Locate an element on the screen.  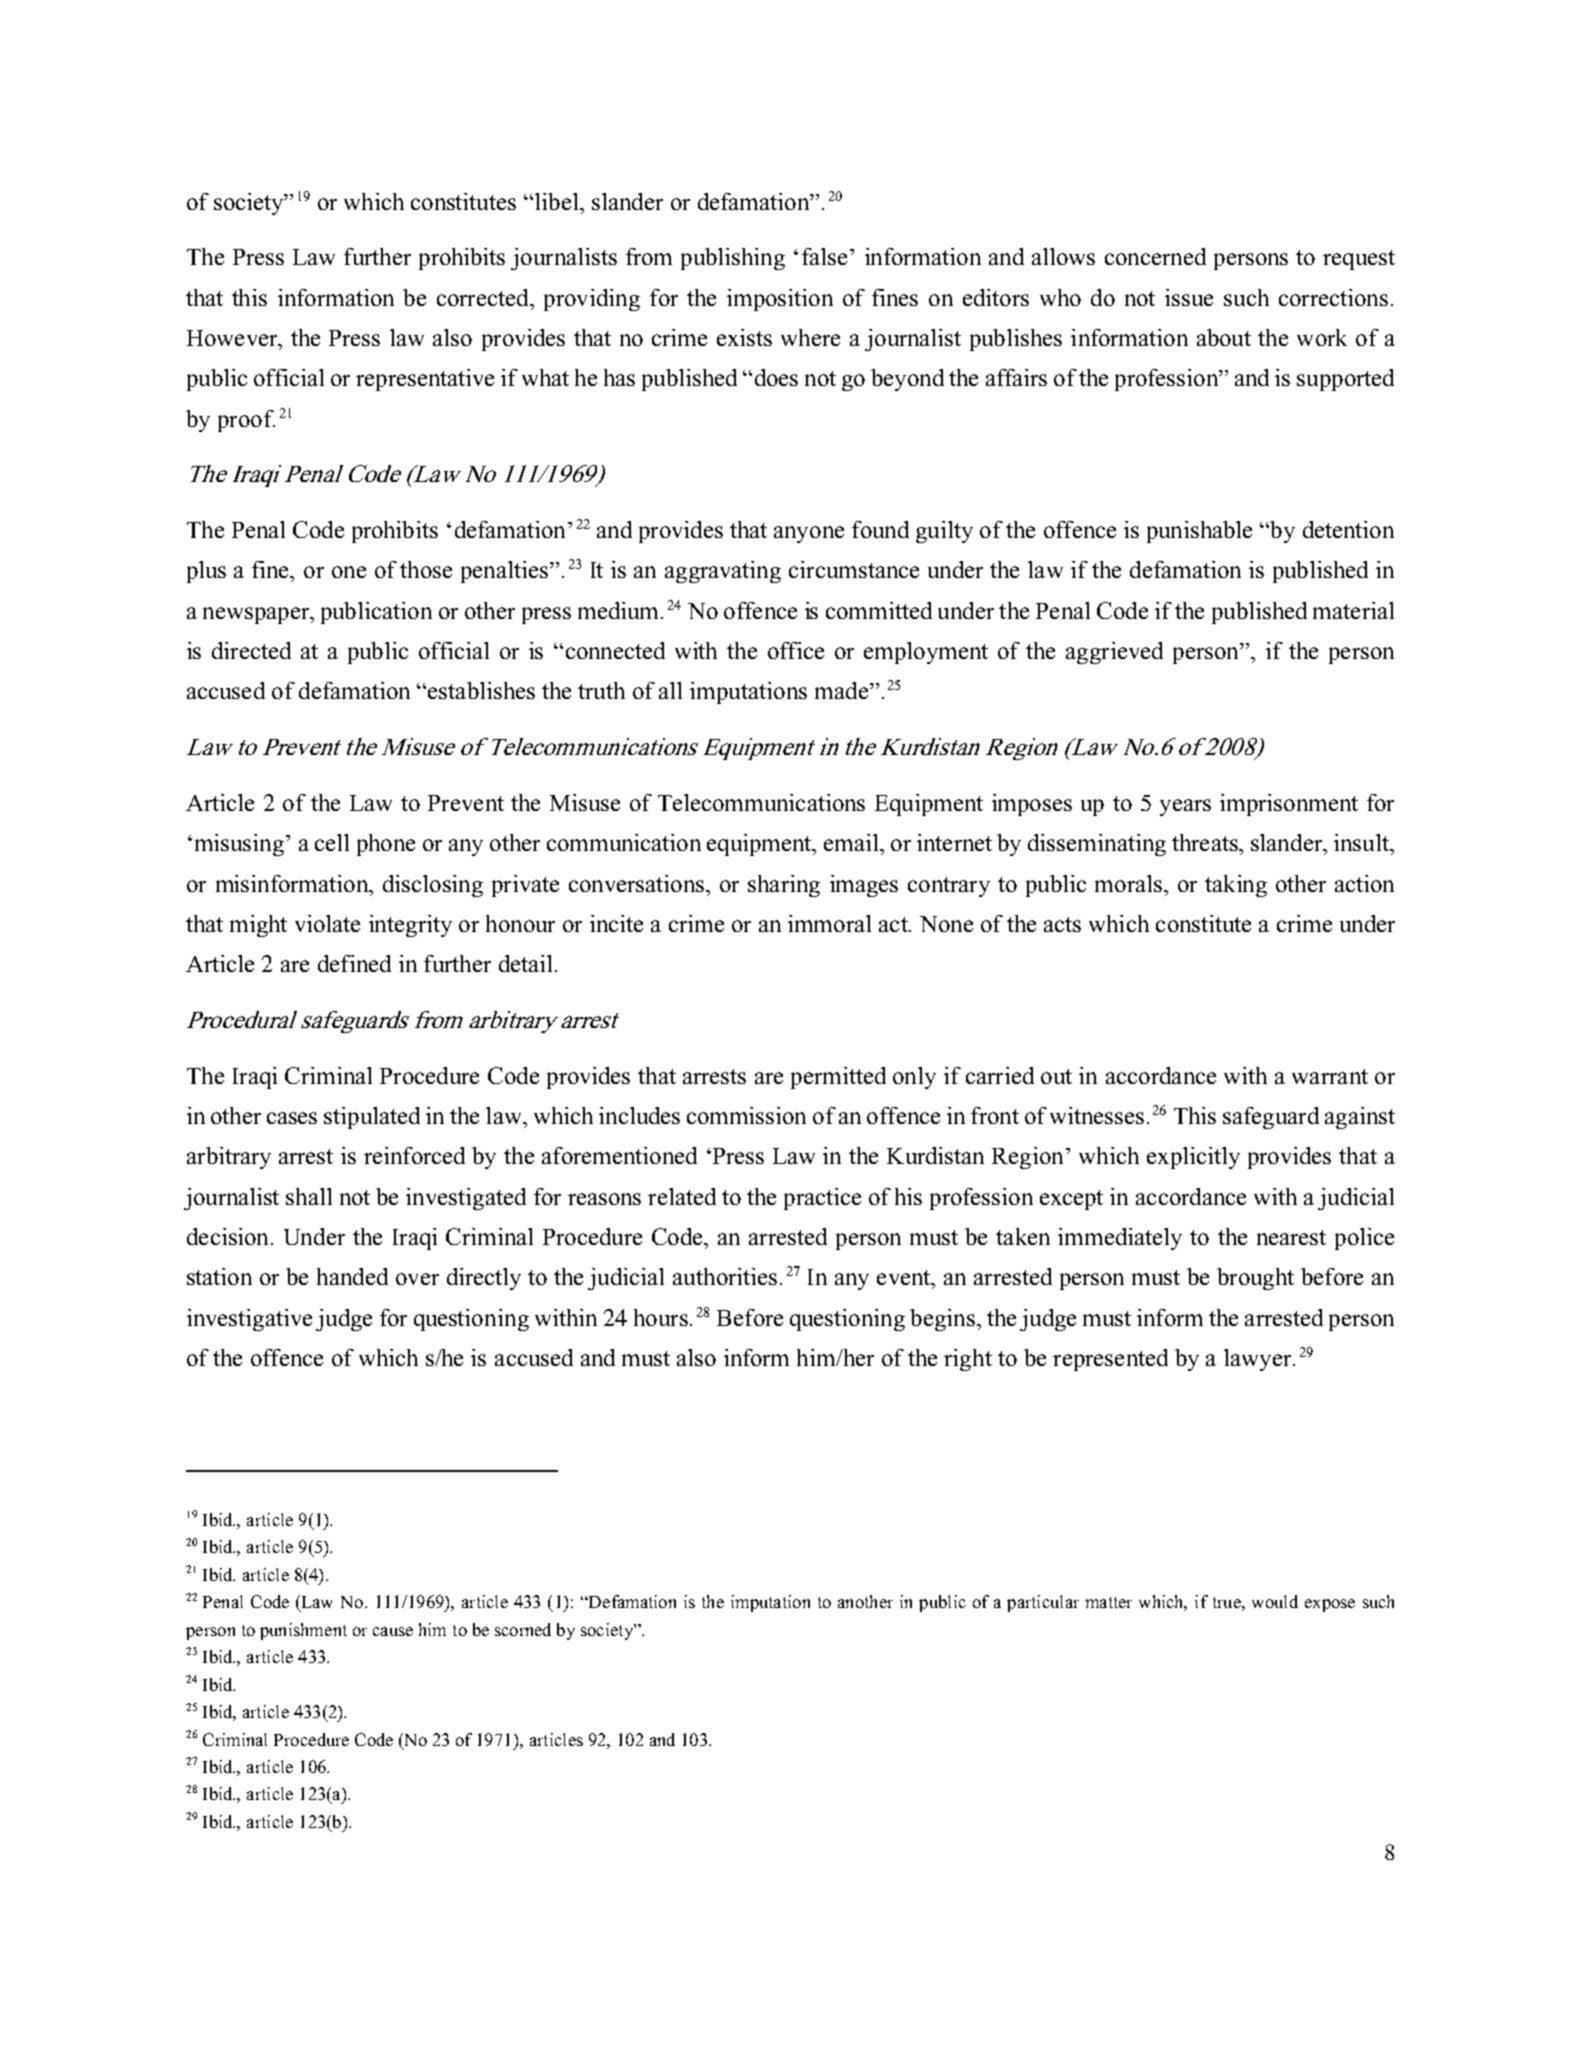
explicitly is located at coordinates (1193, 1158).
